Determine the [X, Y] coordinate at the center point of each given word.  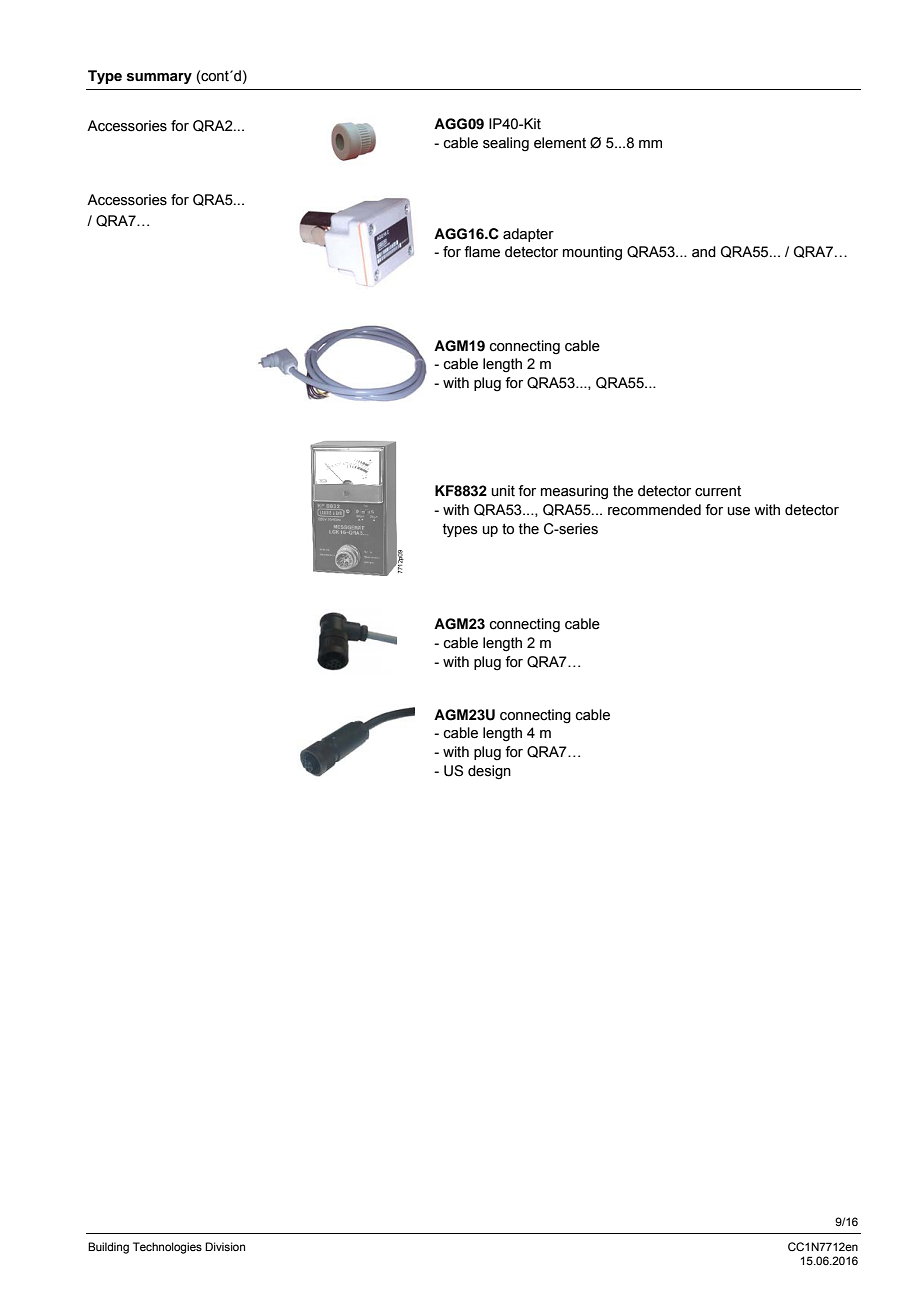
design [489, 772]
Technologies [167, 1248]
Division [225, 1246]
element [560, 143]
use [739, 511]
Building [108, 1248]
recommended [654, 510]
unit [503, 491]
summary [159, 78]
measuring [574, 492]
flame [482, 252]
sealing [506, 144]
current [718, 491]
